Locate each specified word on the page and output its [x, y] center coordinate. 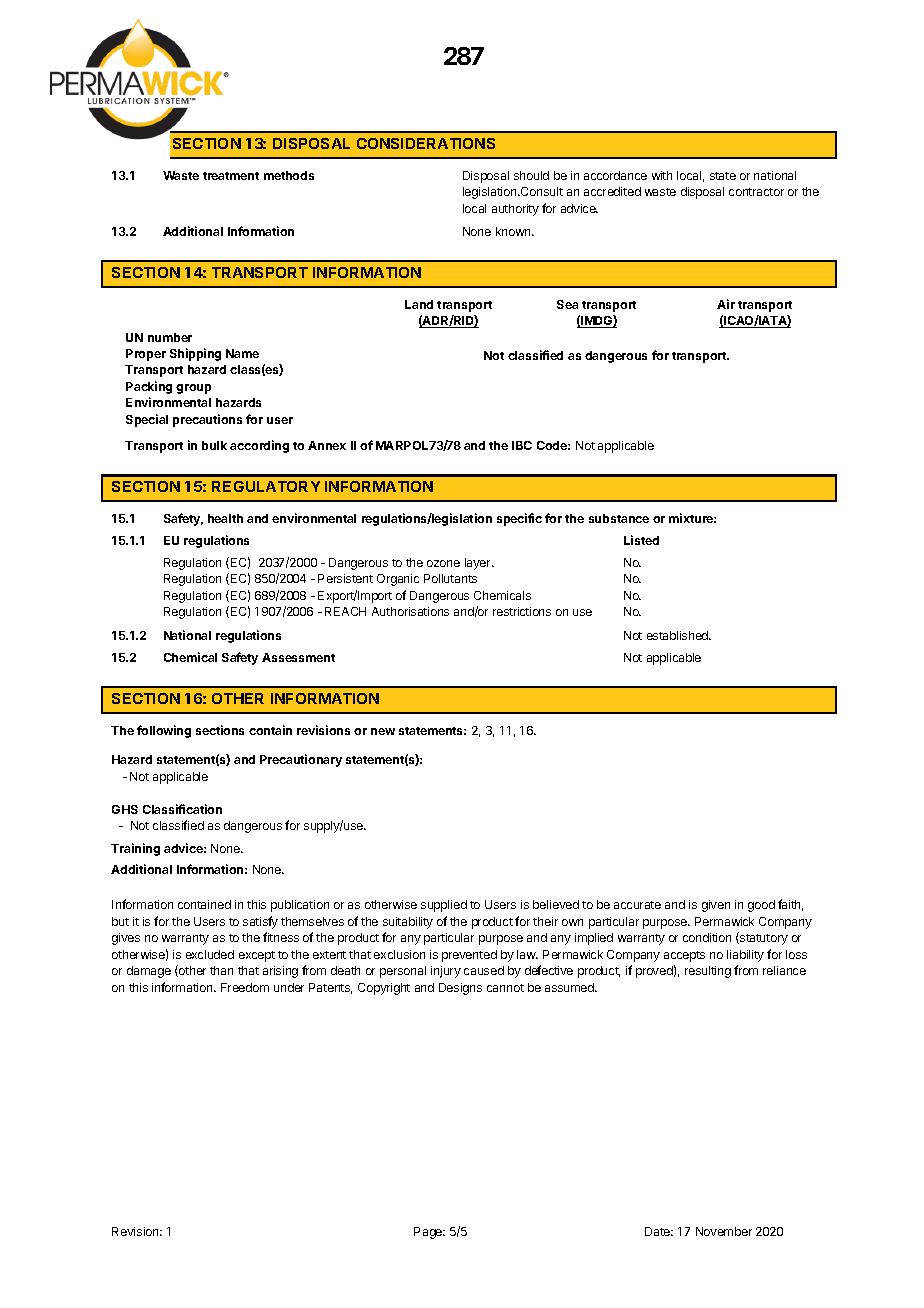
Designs [460, 989]
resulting [708, 972]
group [193, 389]
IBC [522, 445]
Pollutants [450, 578]
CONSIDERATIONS [426, 143]
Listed [641, 540]
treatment [231, 176]
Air [726, 304]
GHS [125, 809]
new [383, 731]
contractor [756, 192]
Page [429, 1233]
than [221, 970]
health [225, 518]
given [716, 906]
